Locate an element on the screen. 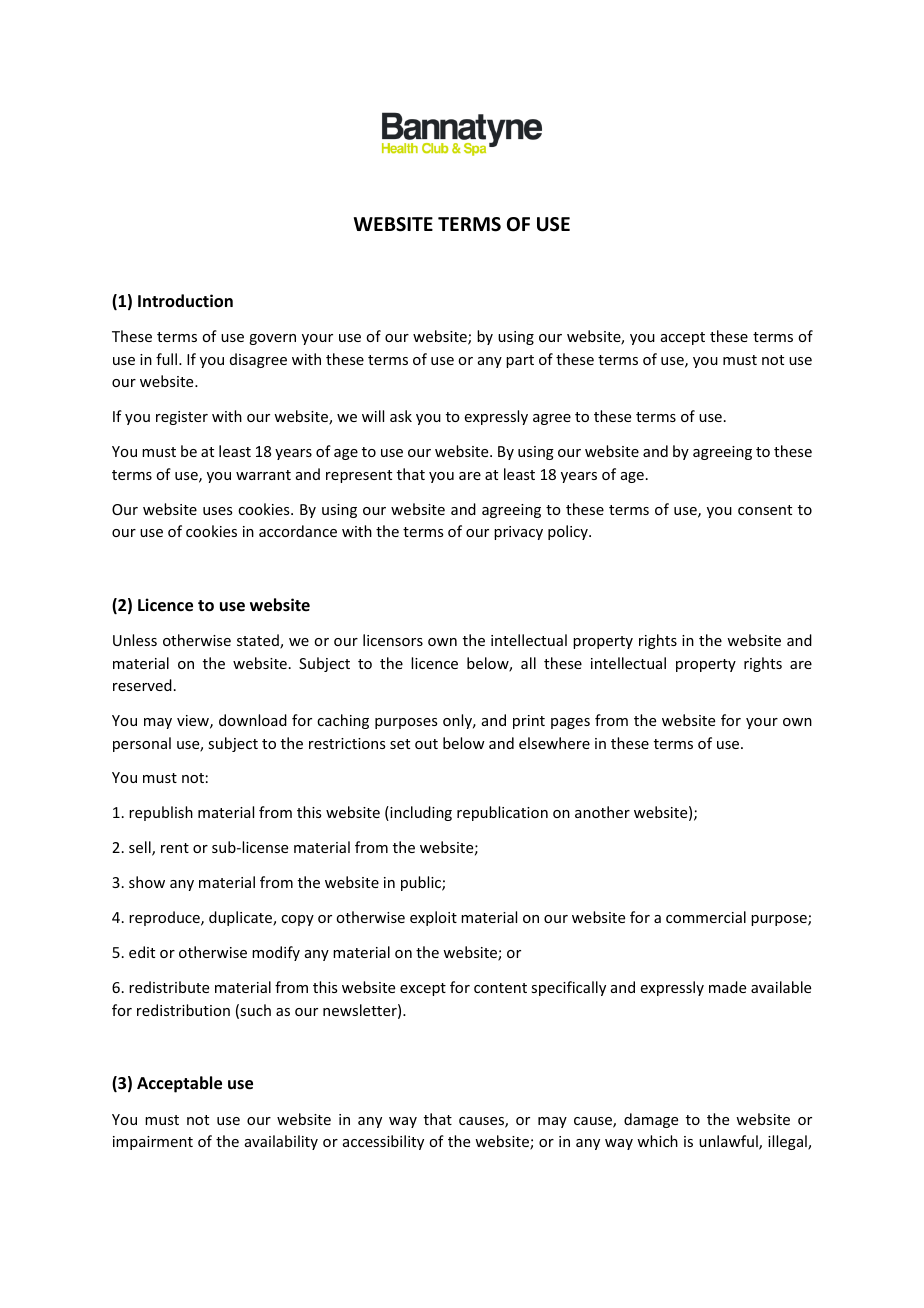  policy is located at coordinates (569, 532).
